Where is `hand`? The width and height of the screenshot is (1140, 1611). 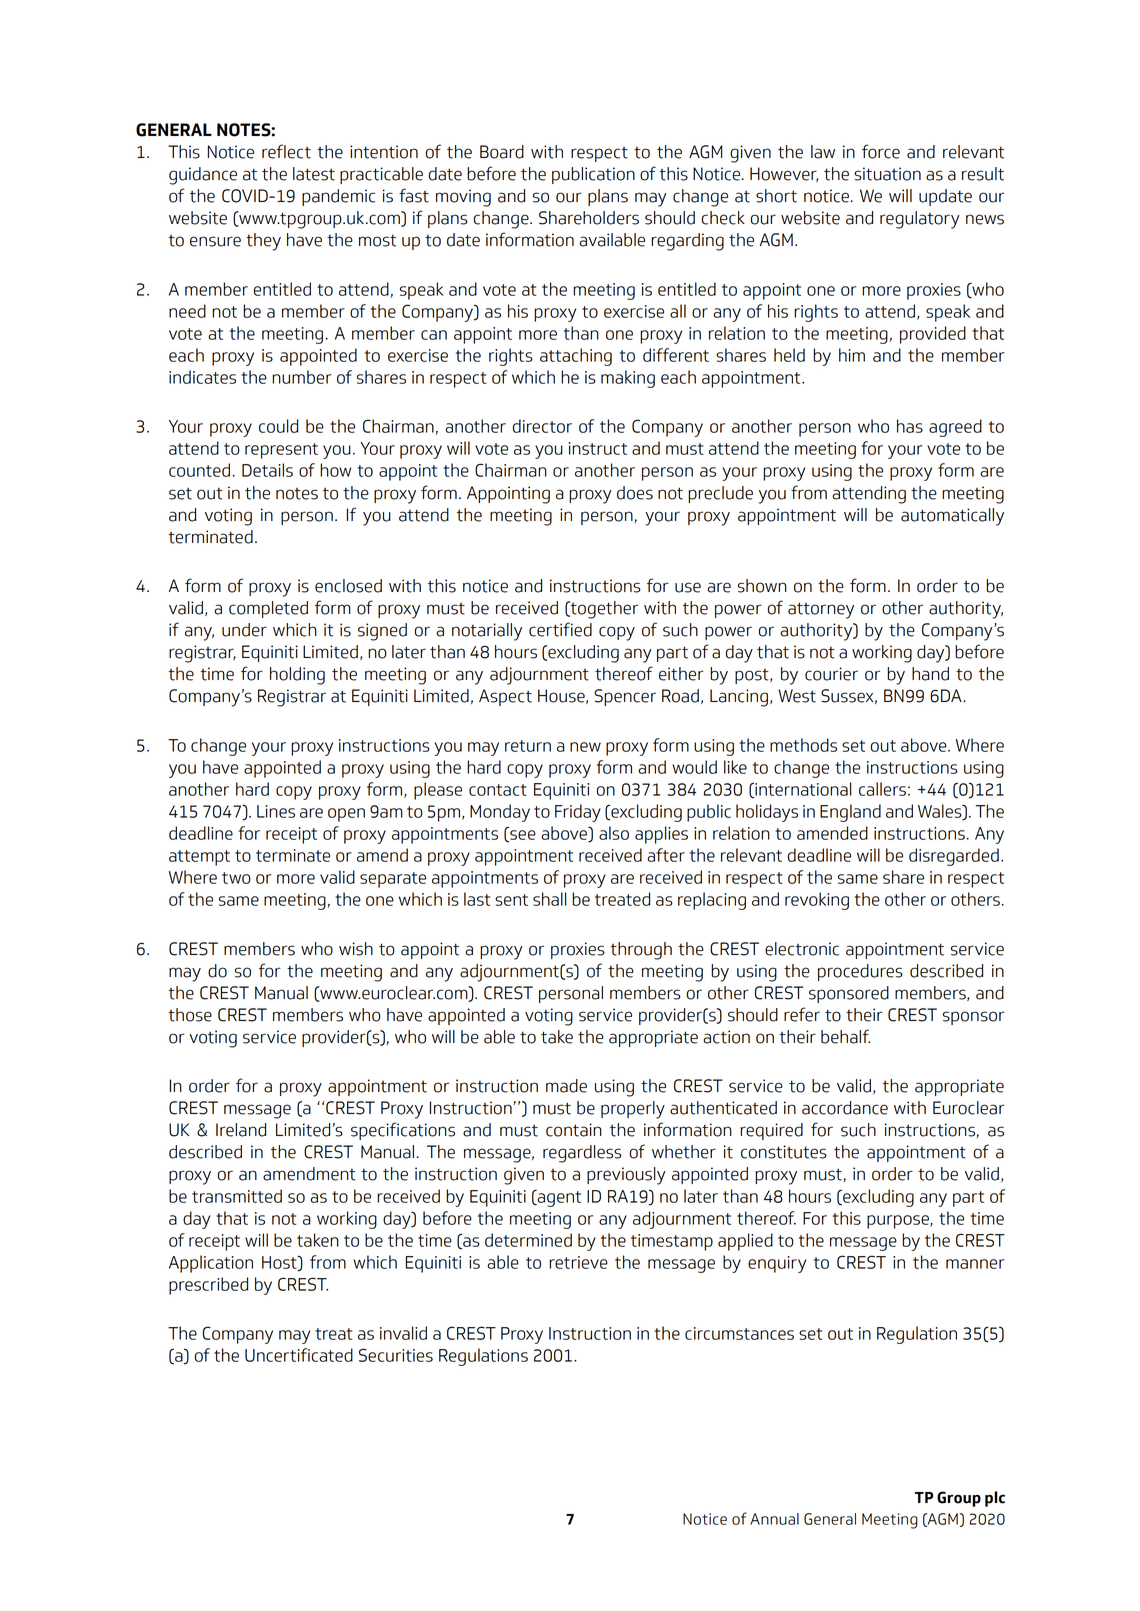
hand is located at coordinates (930, 674).
